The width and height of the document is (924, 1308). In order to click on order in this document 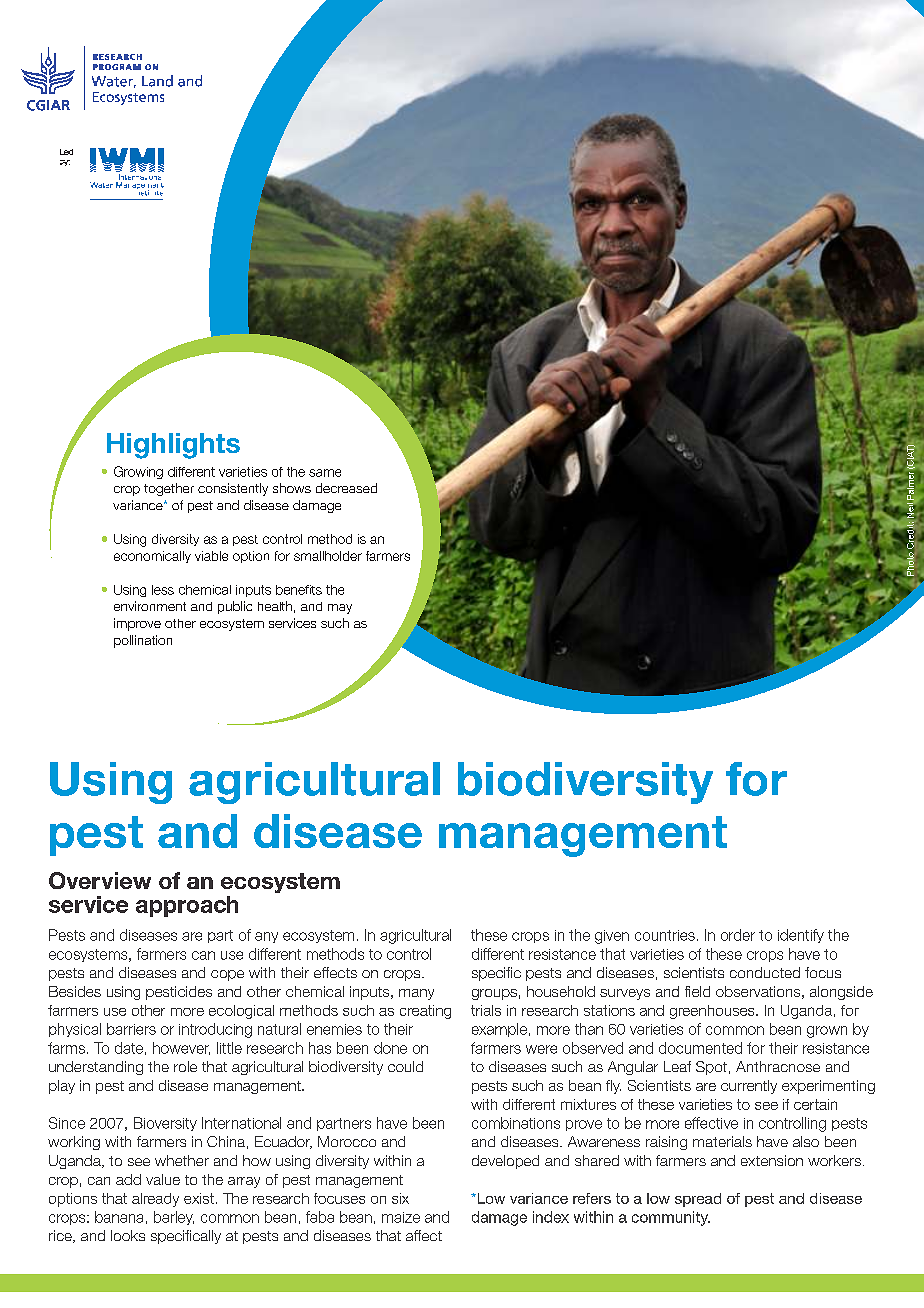, I will do `click(738, 935)`.
